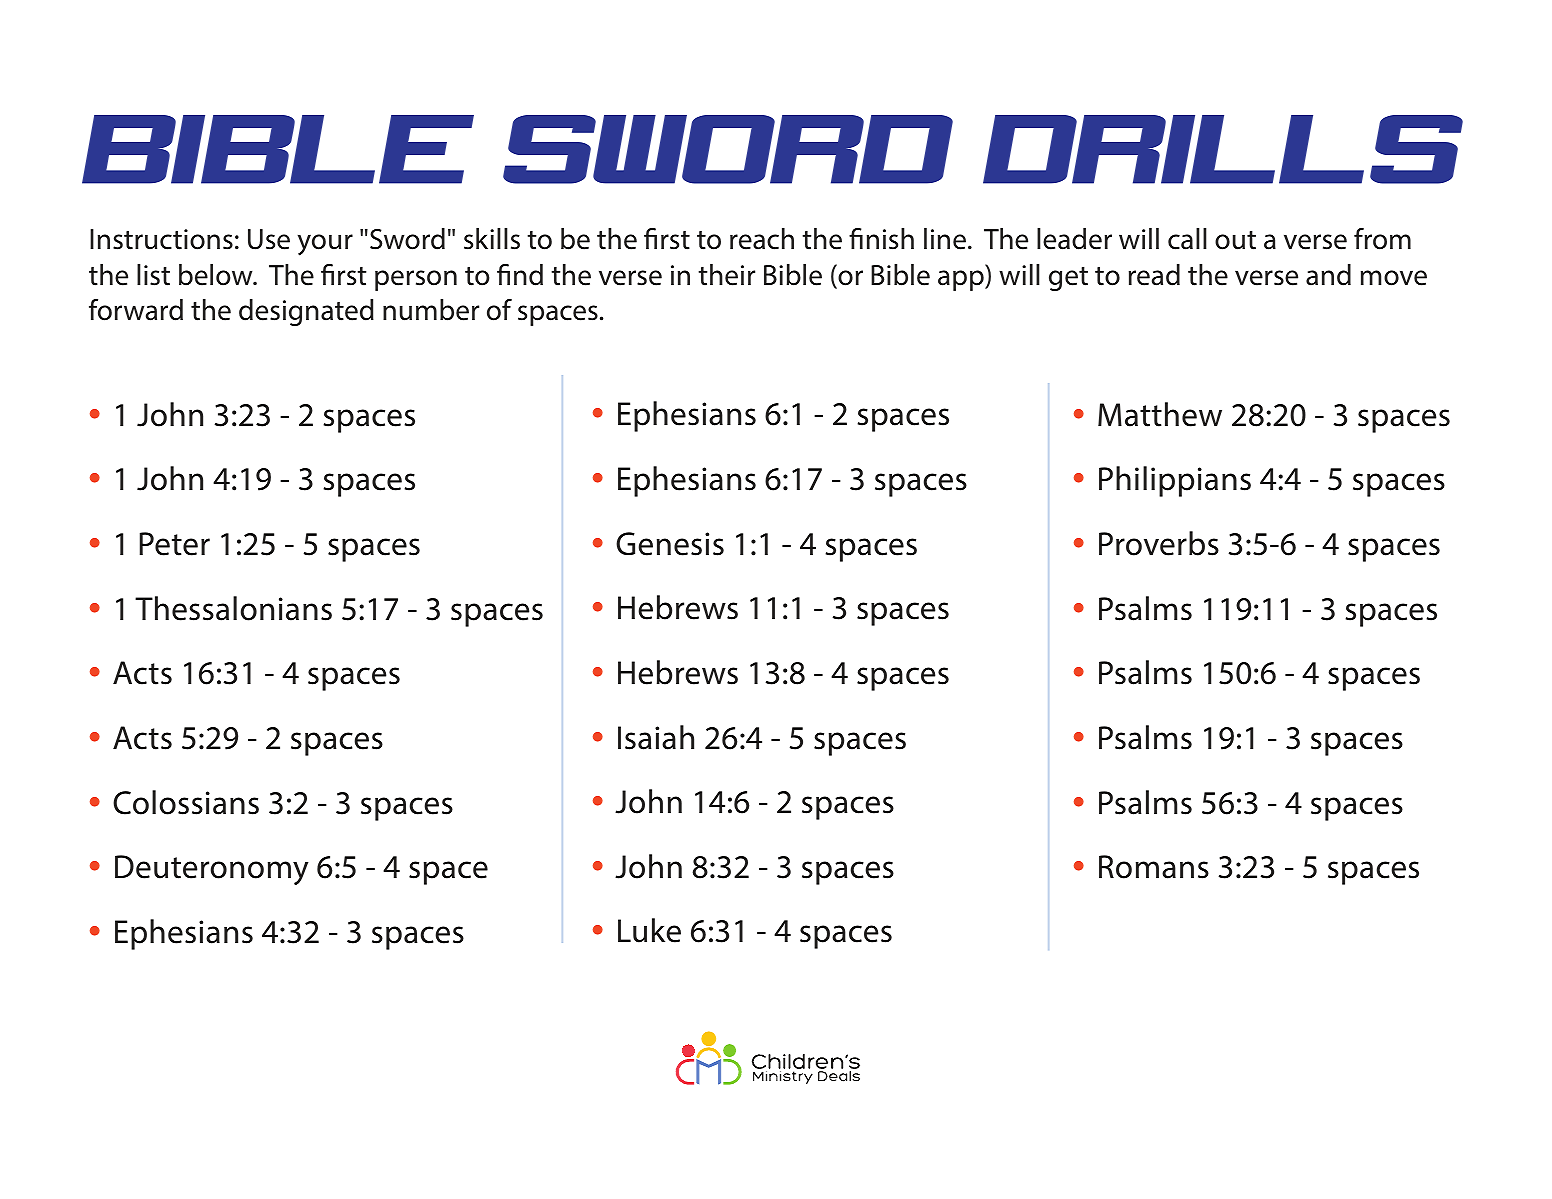 Image resolution: width=1552 pixels, height=1199 pixels. I want to click on Deuteronomy, so click(212, 870).
